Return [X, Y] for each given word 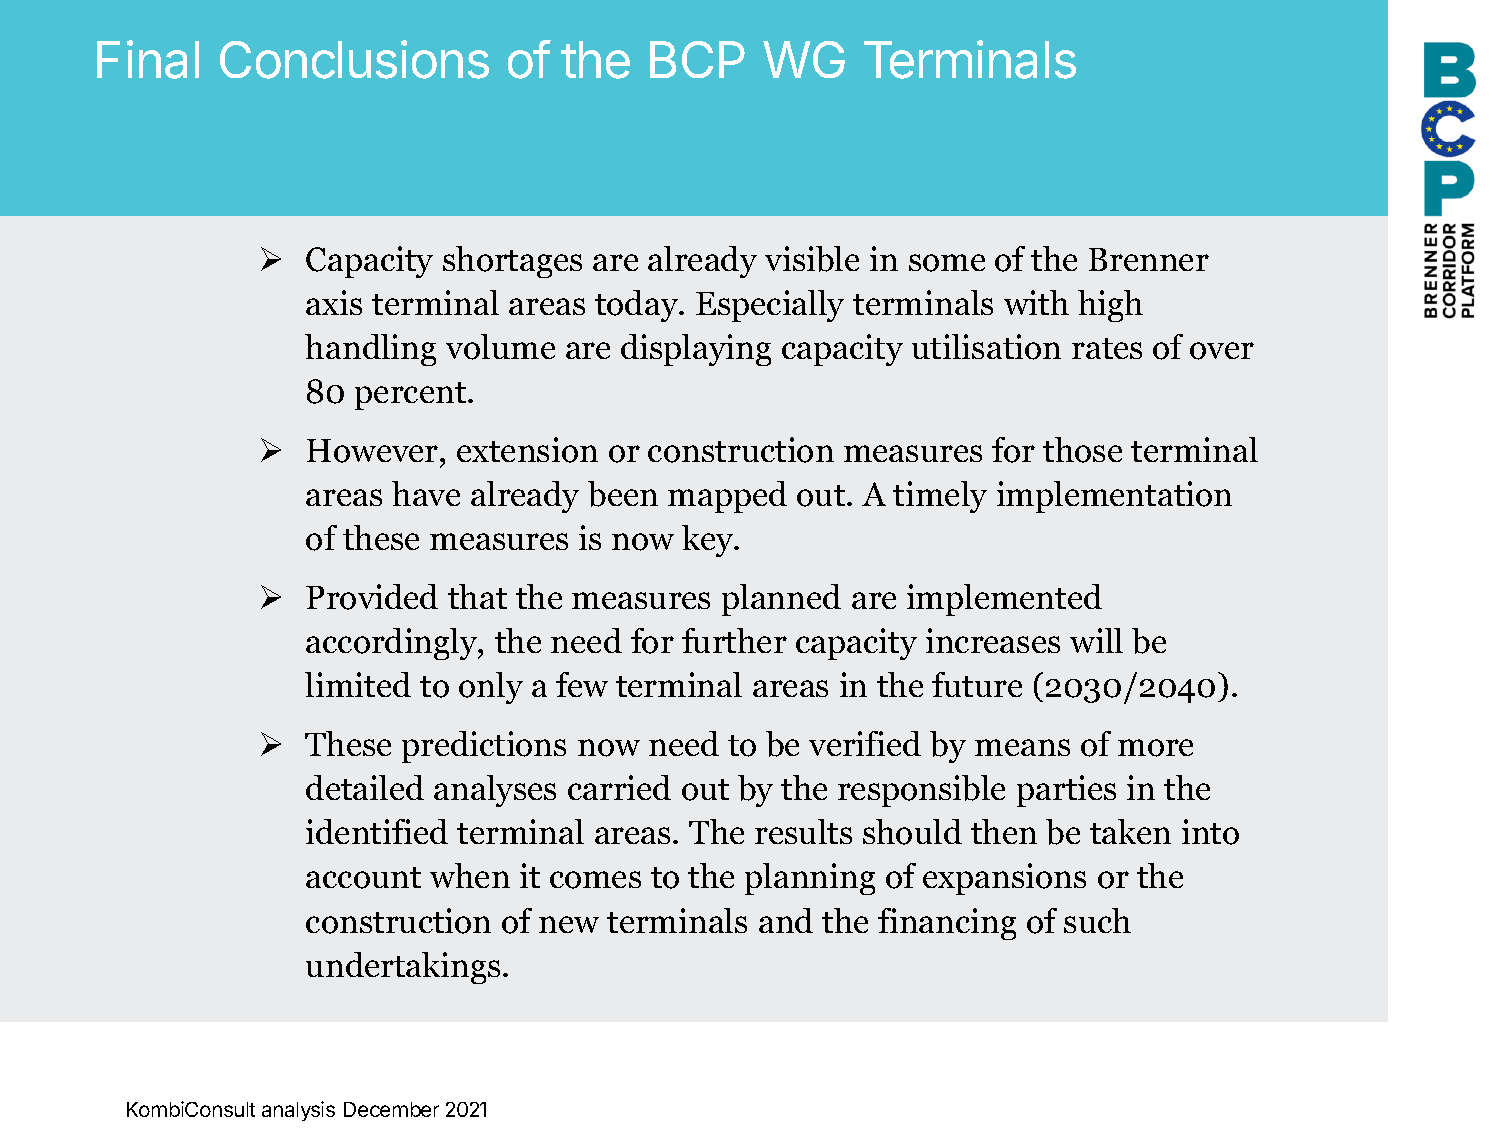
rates [1107, 348]
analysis [298, 1111]
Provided [372, 597]
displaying [696, 350]
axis [334, 302]
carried [619, 787]
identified [377, 831]
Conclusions [354, 59]
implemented [1004, 600]
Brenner [1149, 259]
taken [1130, 831]
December [391, 1109]
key [709, 541]
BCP [697, 59]
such [1097, 920]
